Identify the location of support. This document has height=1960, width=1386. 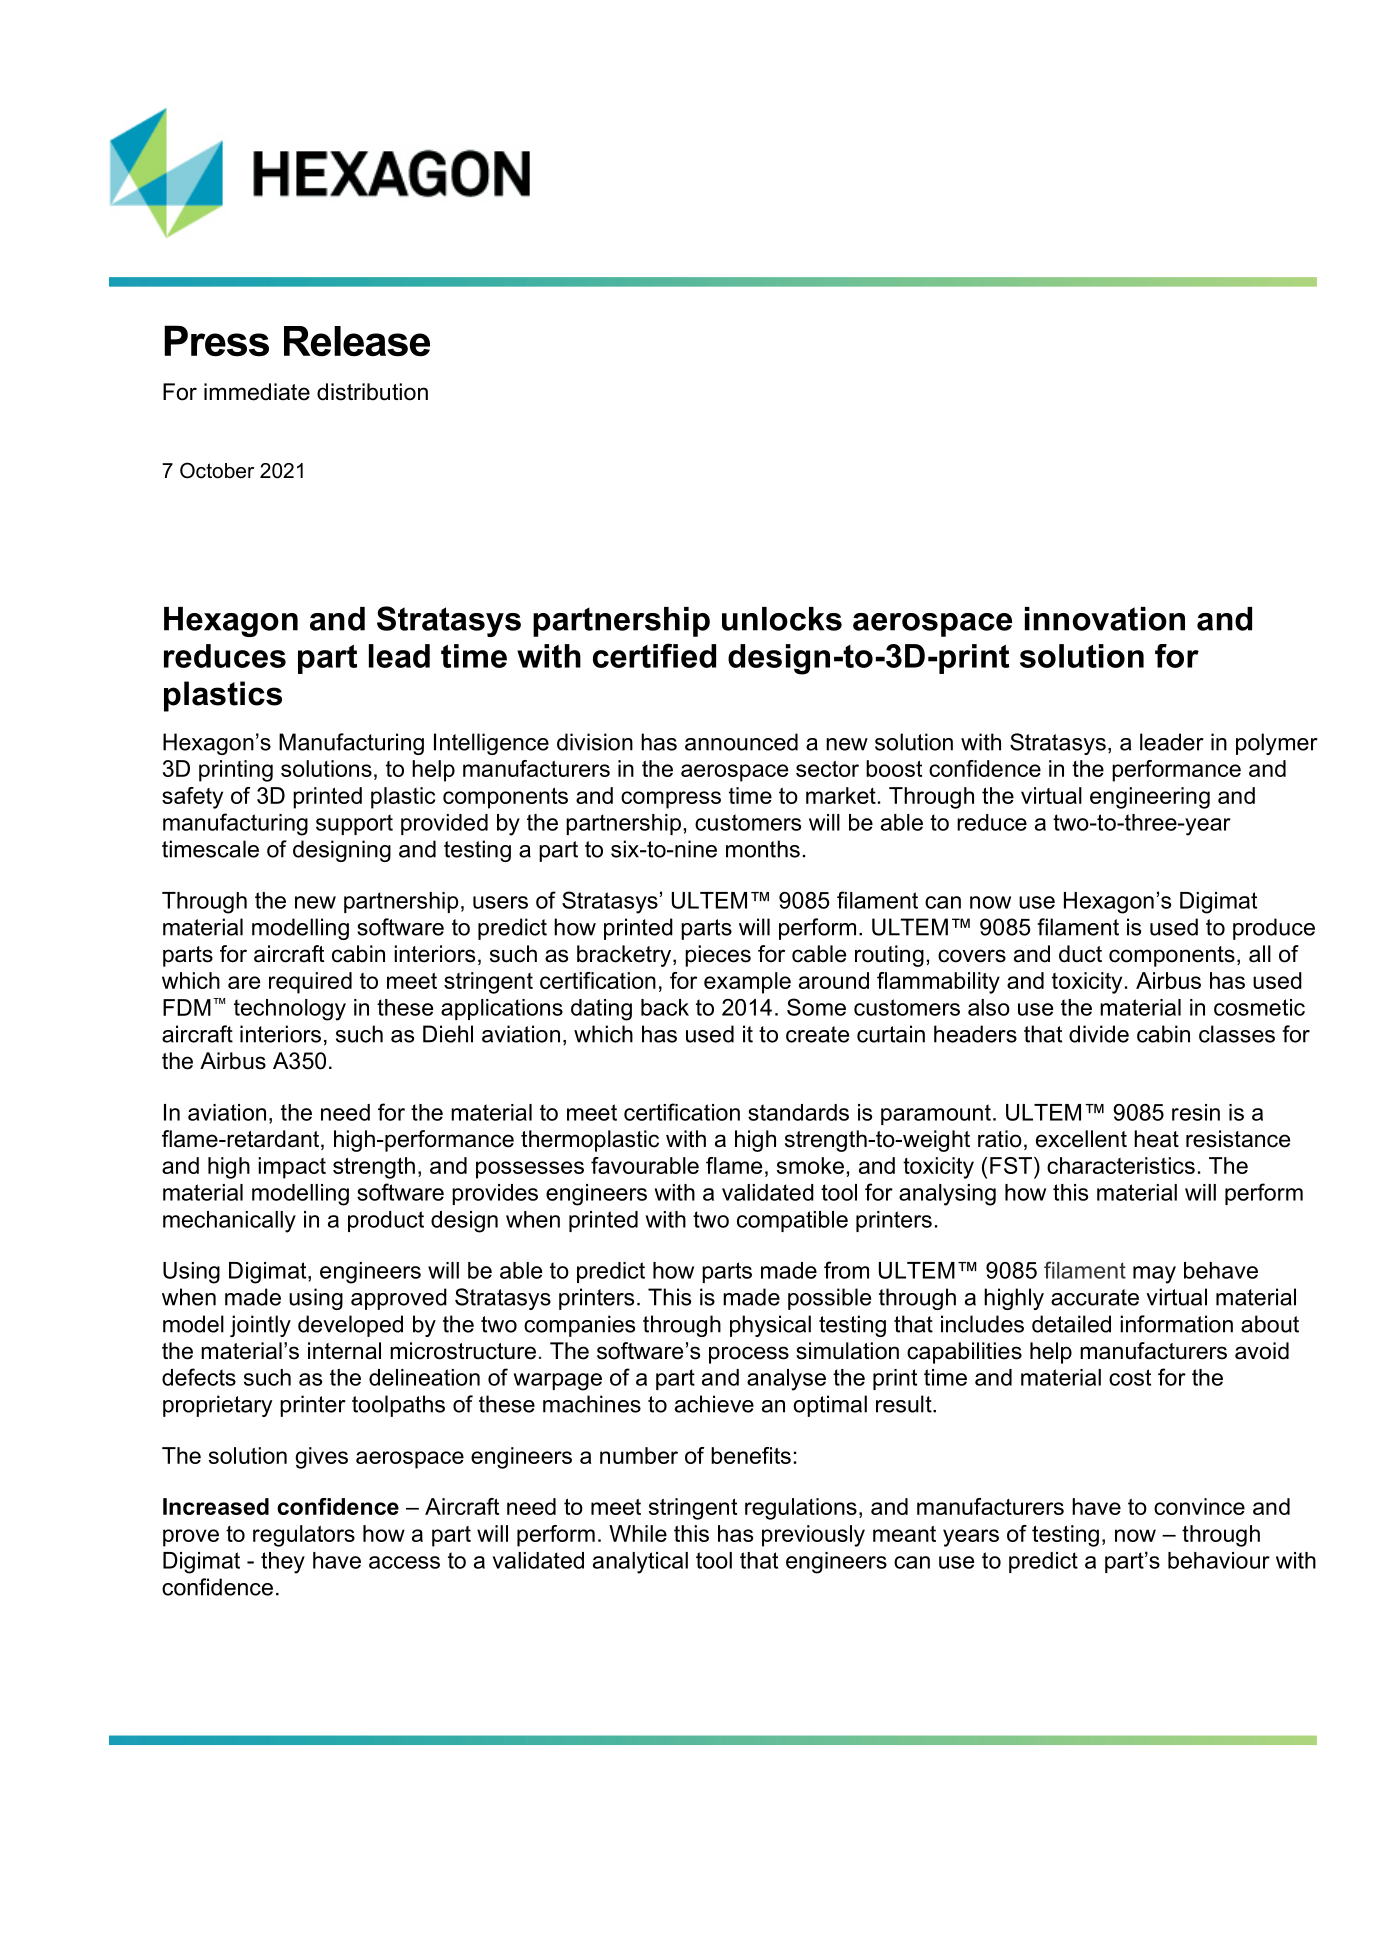
(354, 824).
